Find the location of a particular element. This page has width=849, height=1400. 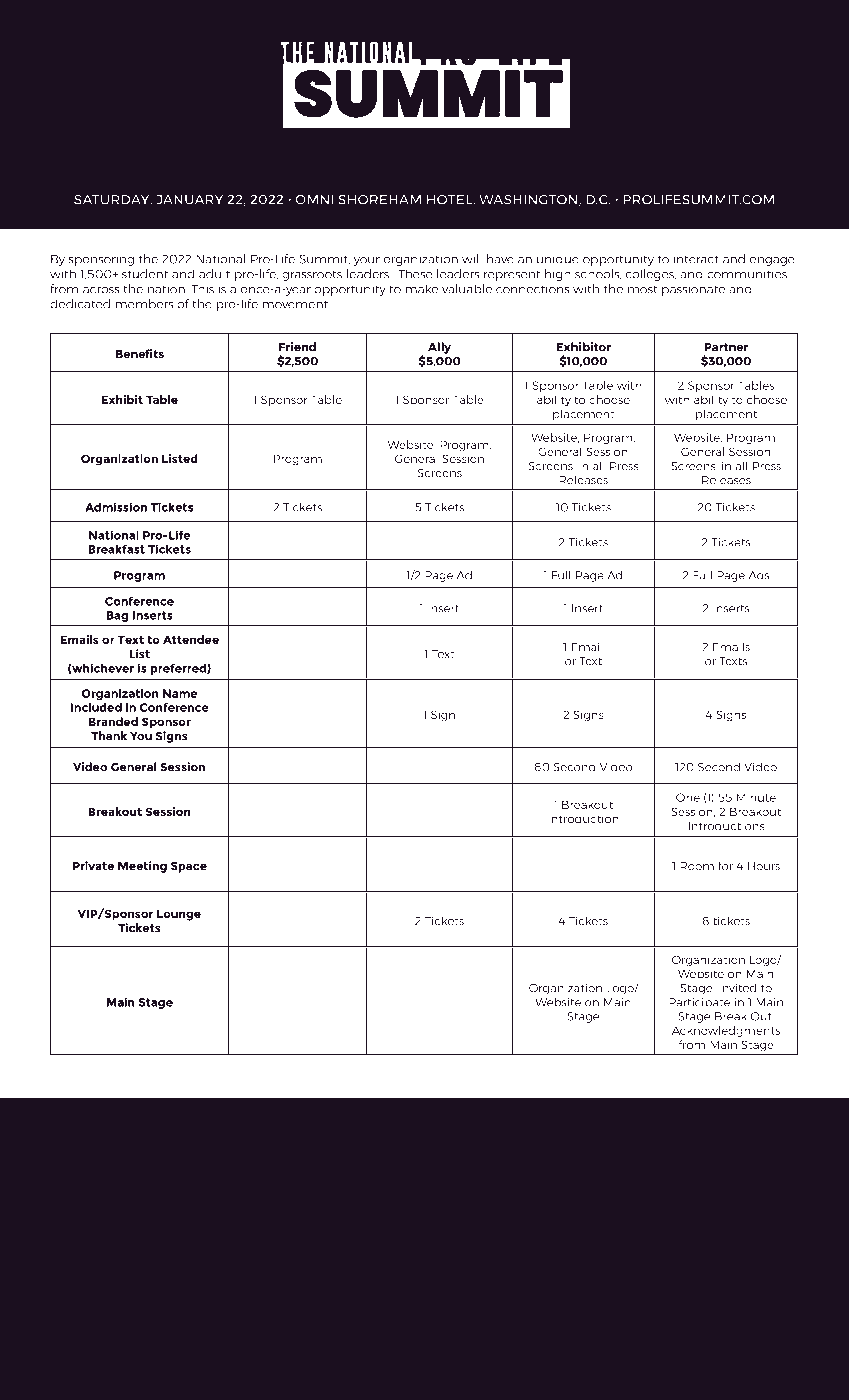

Invited is located at coordinates (737, 988).
